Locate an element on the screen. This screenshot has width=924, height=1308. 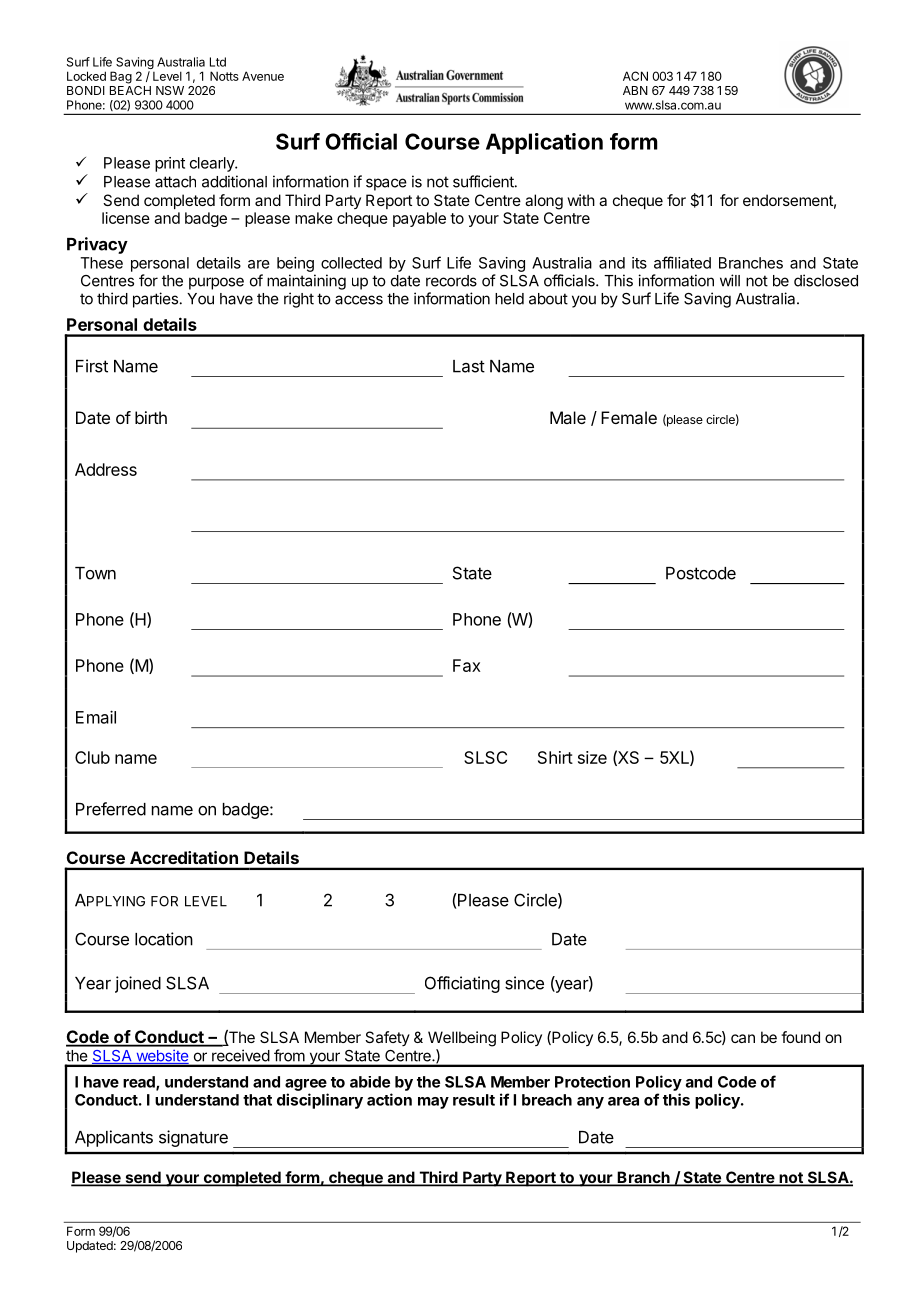
Last is located at coordinates (469, 366).
